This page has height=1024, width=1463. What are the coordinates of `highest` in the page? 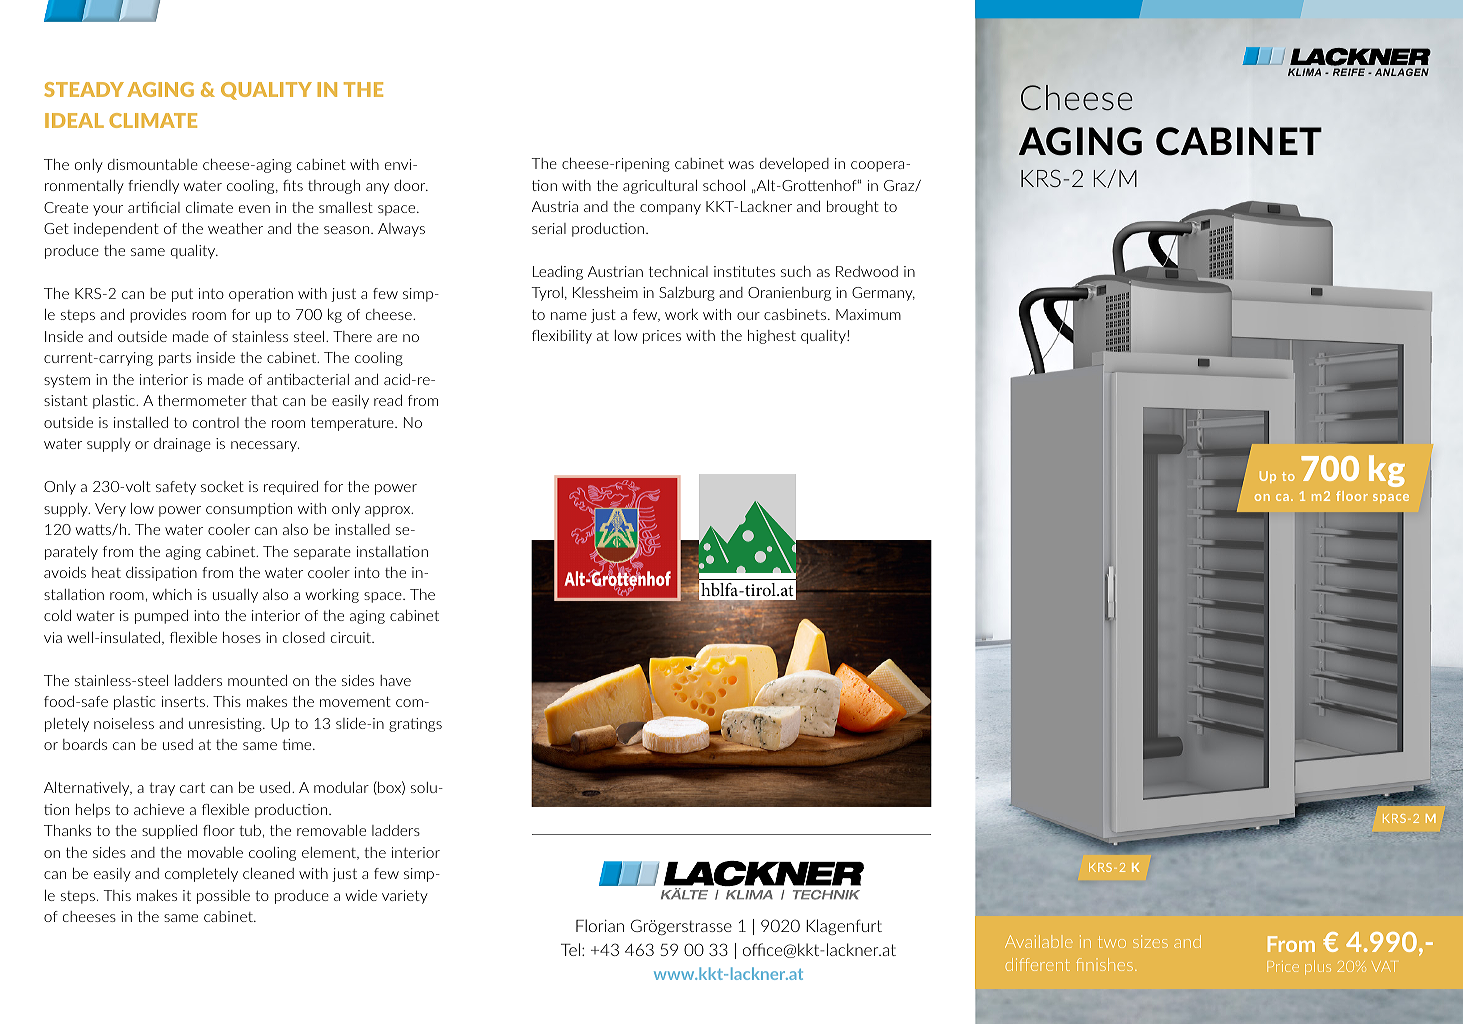 It's located at (772, 337).
